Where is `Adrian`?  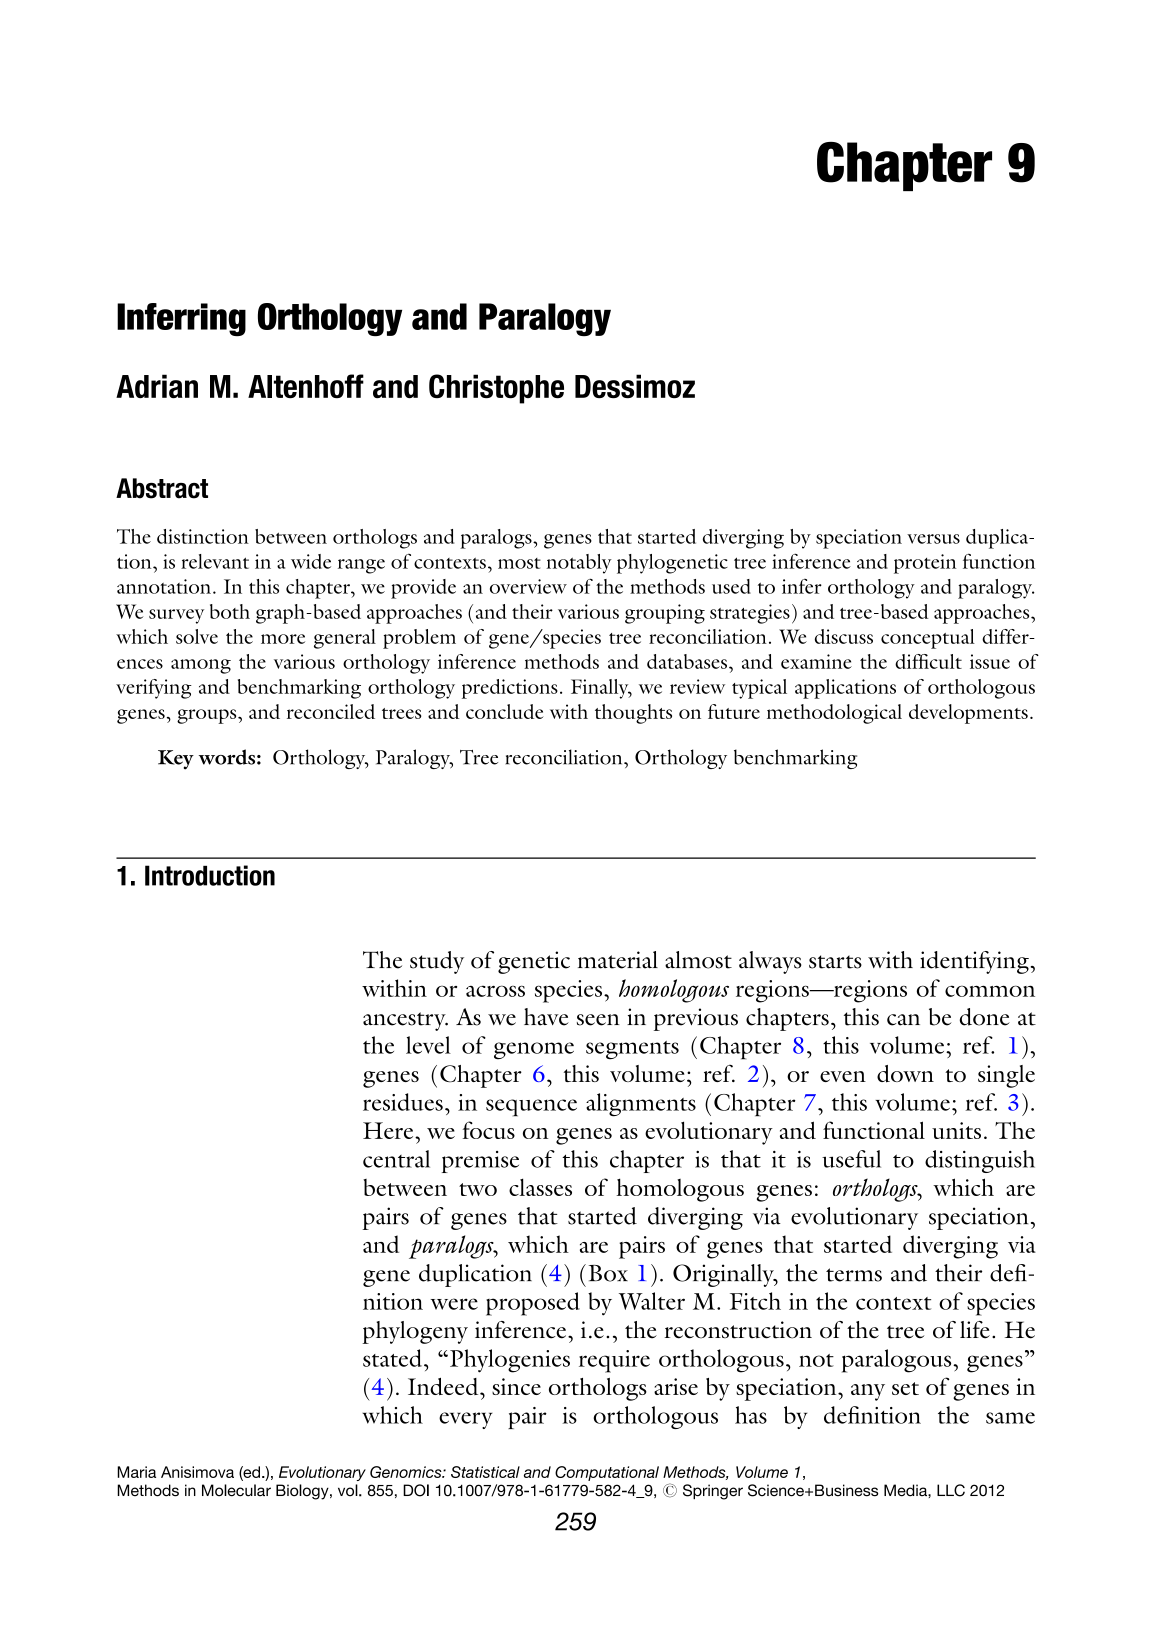 Adrian is located at coordinates (157, 386).
